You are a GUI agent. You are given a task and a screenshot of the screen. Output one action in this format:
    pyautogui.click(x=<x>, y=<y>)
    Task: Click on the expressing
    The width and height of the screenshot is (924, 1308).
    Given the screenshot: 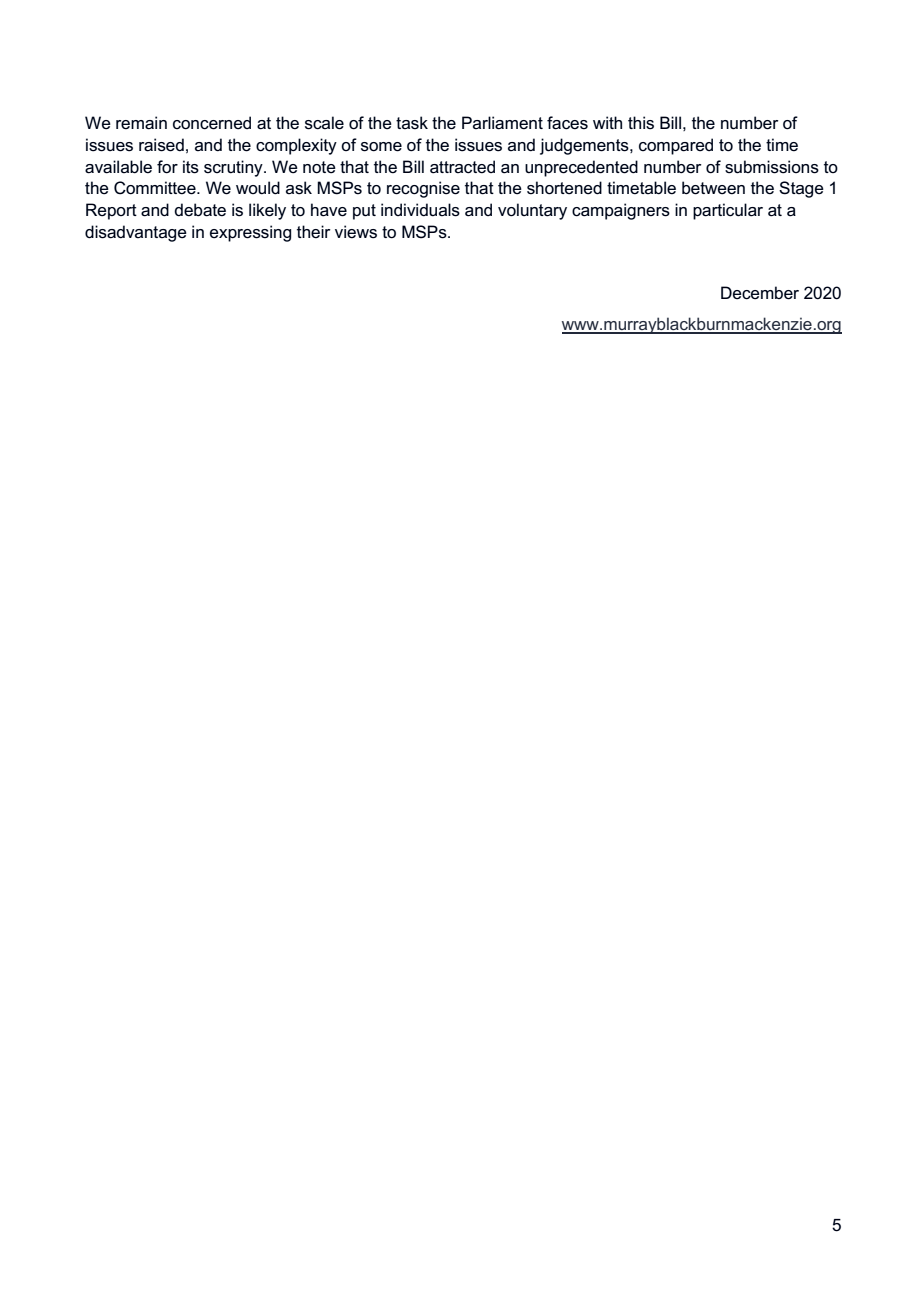 What is the action you would take?
    pyautogui.click(x=250, y=233)
